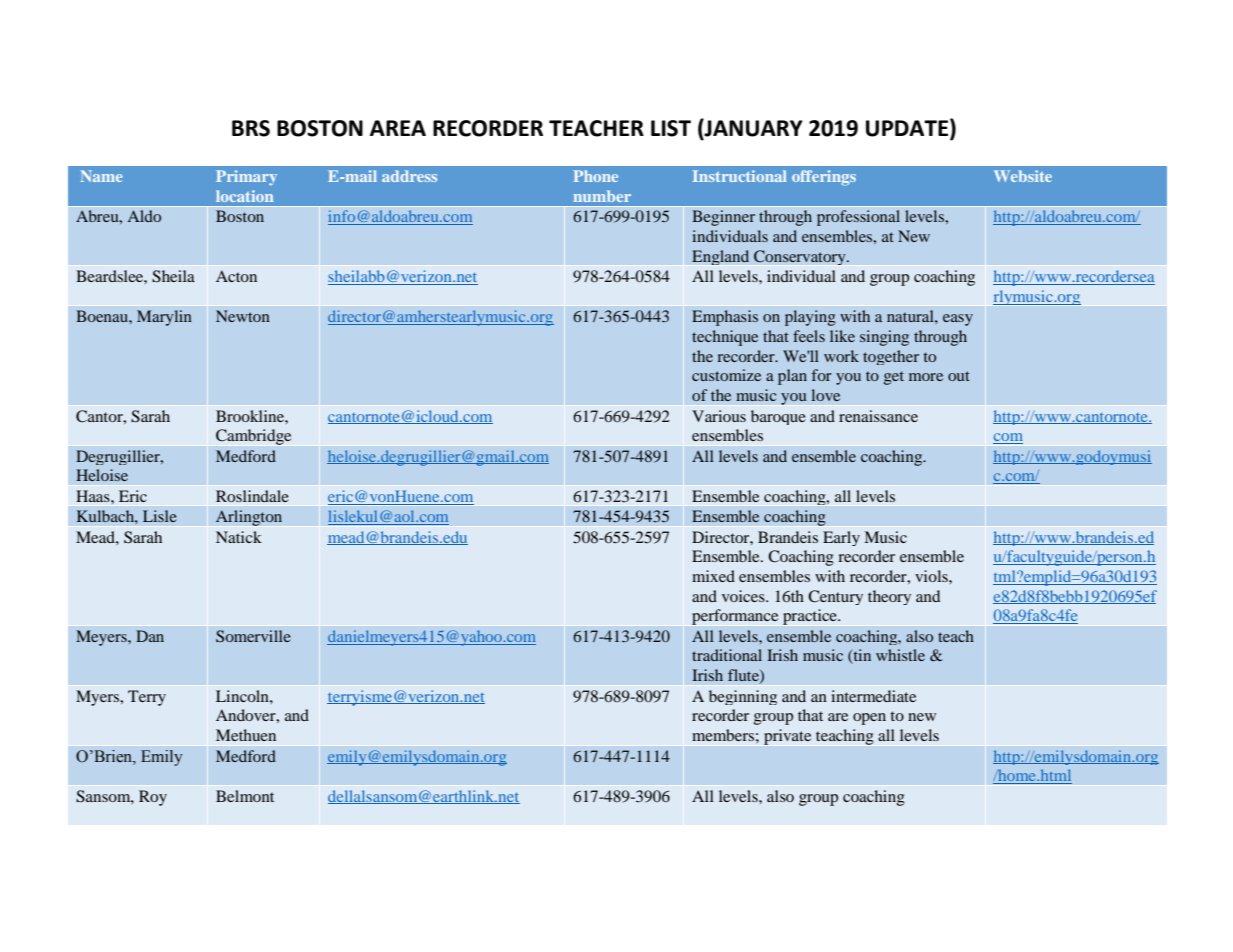 This screenshot has width=1233, height=952. What do you see at coordinates (878, 416) in the screenshot?
I see `renaissance` at bounding box center [878, 416].
